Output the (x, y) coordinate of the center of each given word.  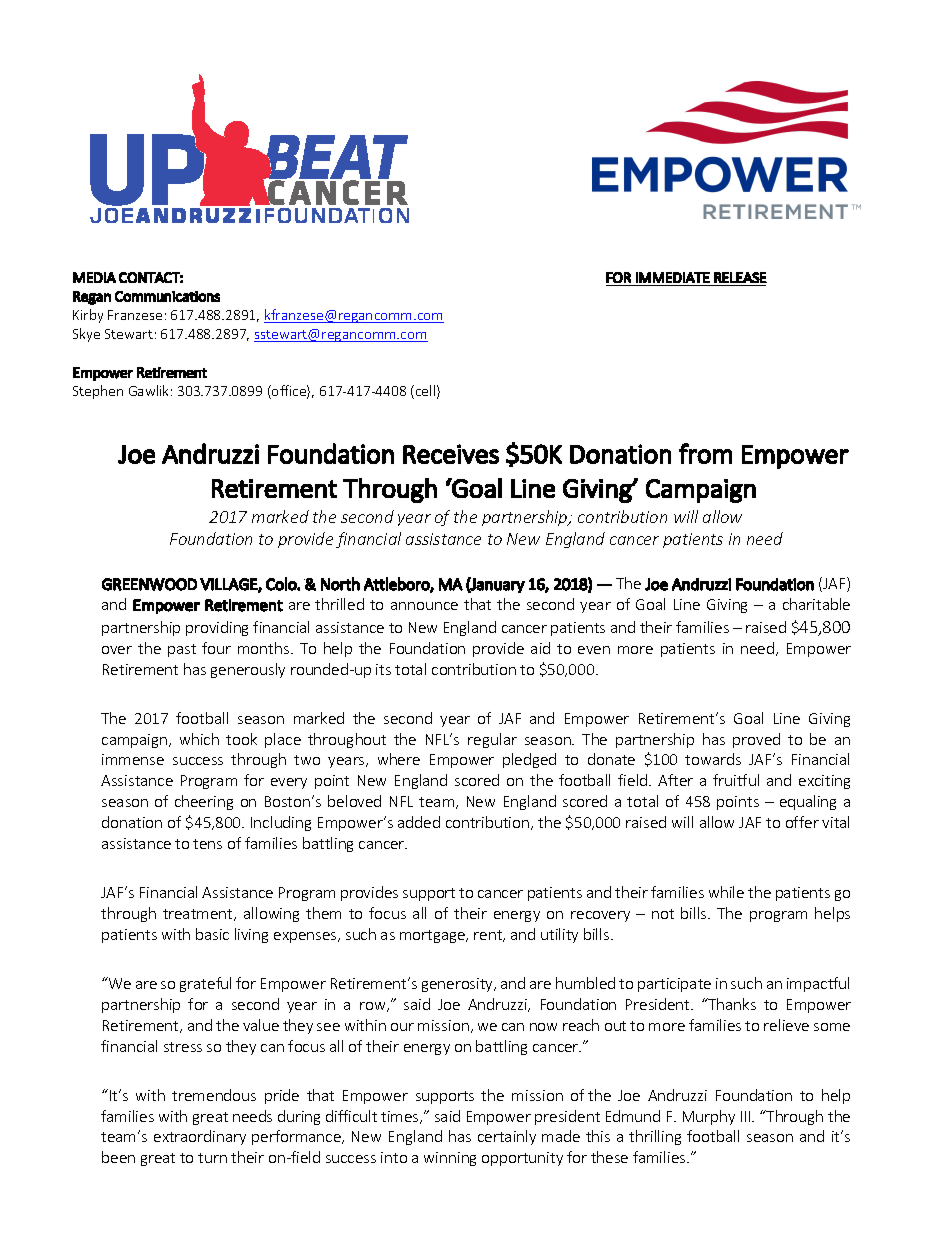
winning (450, 1159)
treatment (199, 915)
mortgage (433, 936)
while (726, 892)
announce (424, 606)
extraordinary (200, 1137)
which (199, 739)
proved (756, 740)
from (705, 453)
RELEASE (740, 277)
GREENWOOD (149, 584)
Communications (167, 296)
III (747, 1116)
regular (492, 740)
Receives (451, 454)
